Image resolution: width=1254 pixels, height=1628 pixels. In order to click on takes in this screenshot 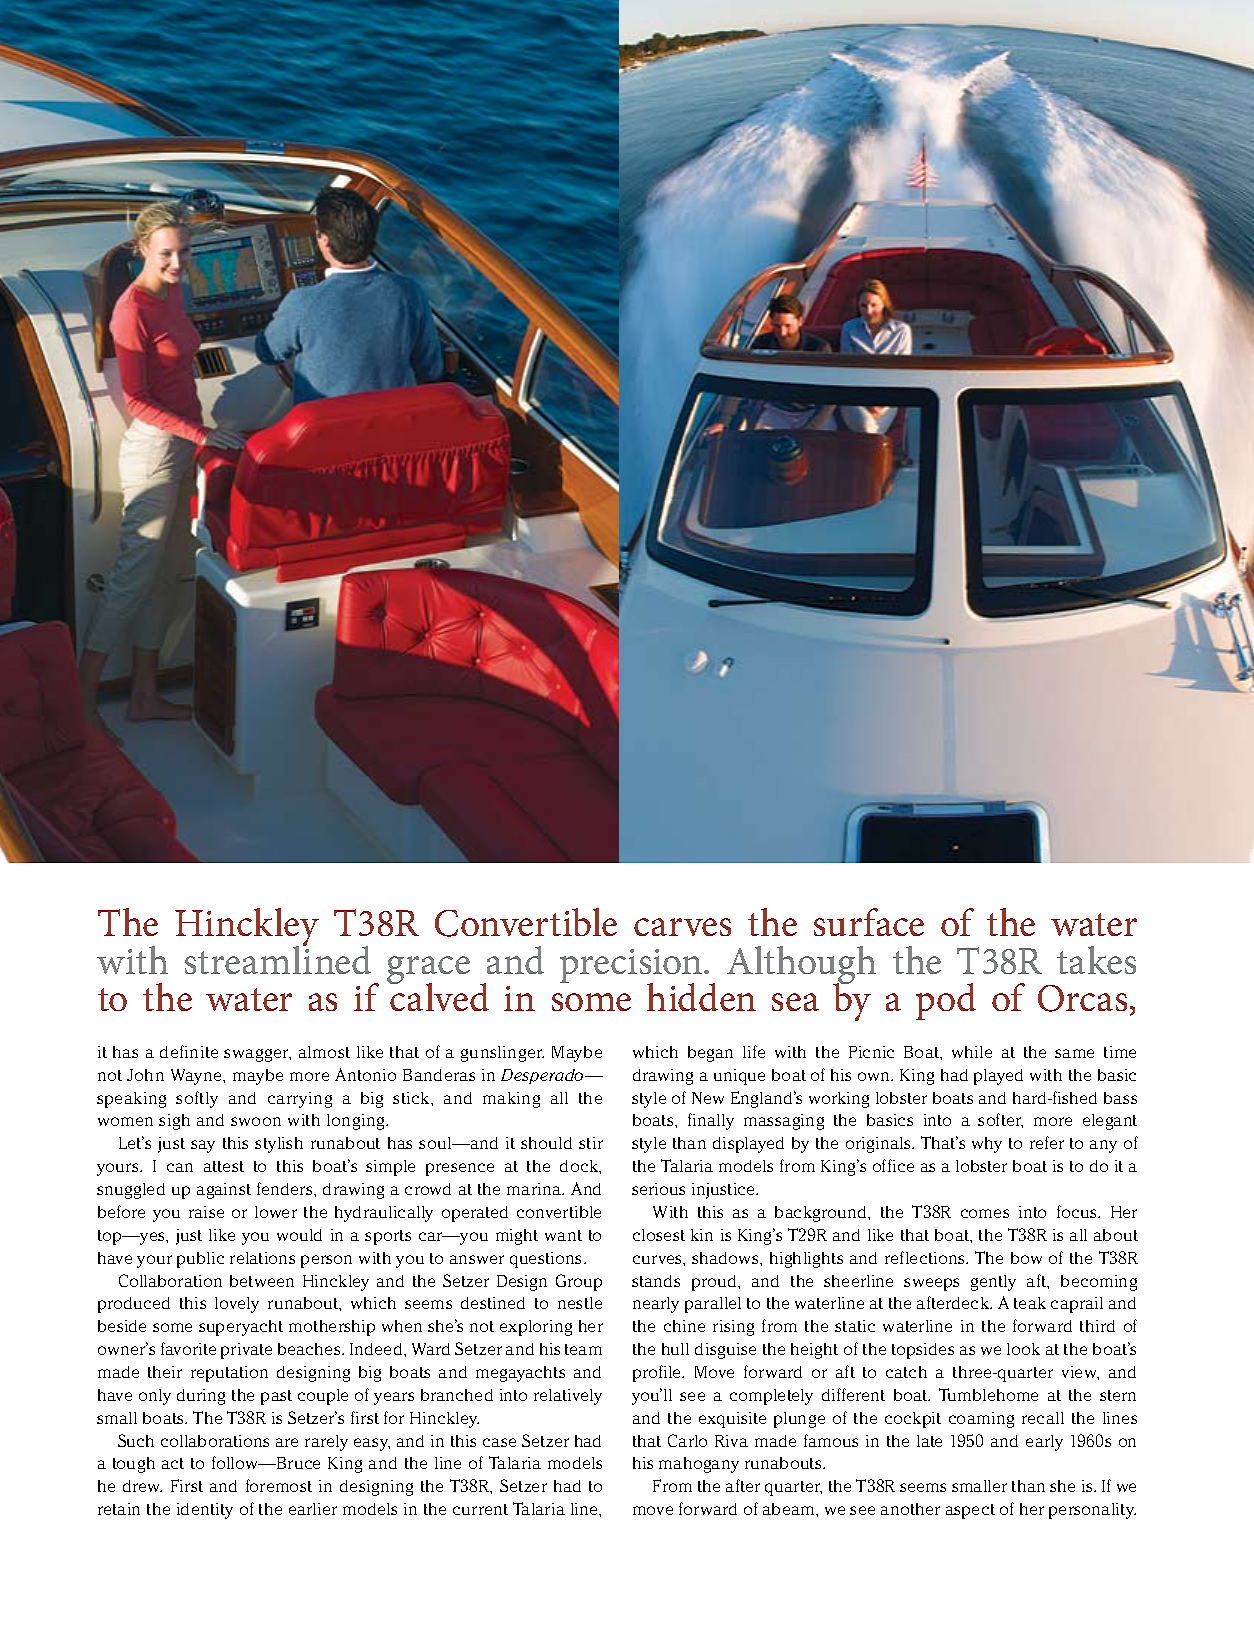, I will do `click(1096, 960)`.
